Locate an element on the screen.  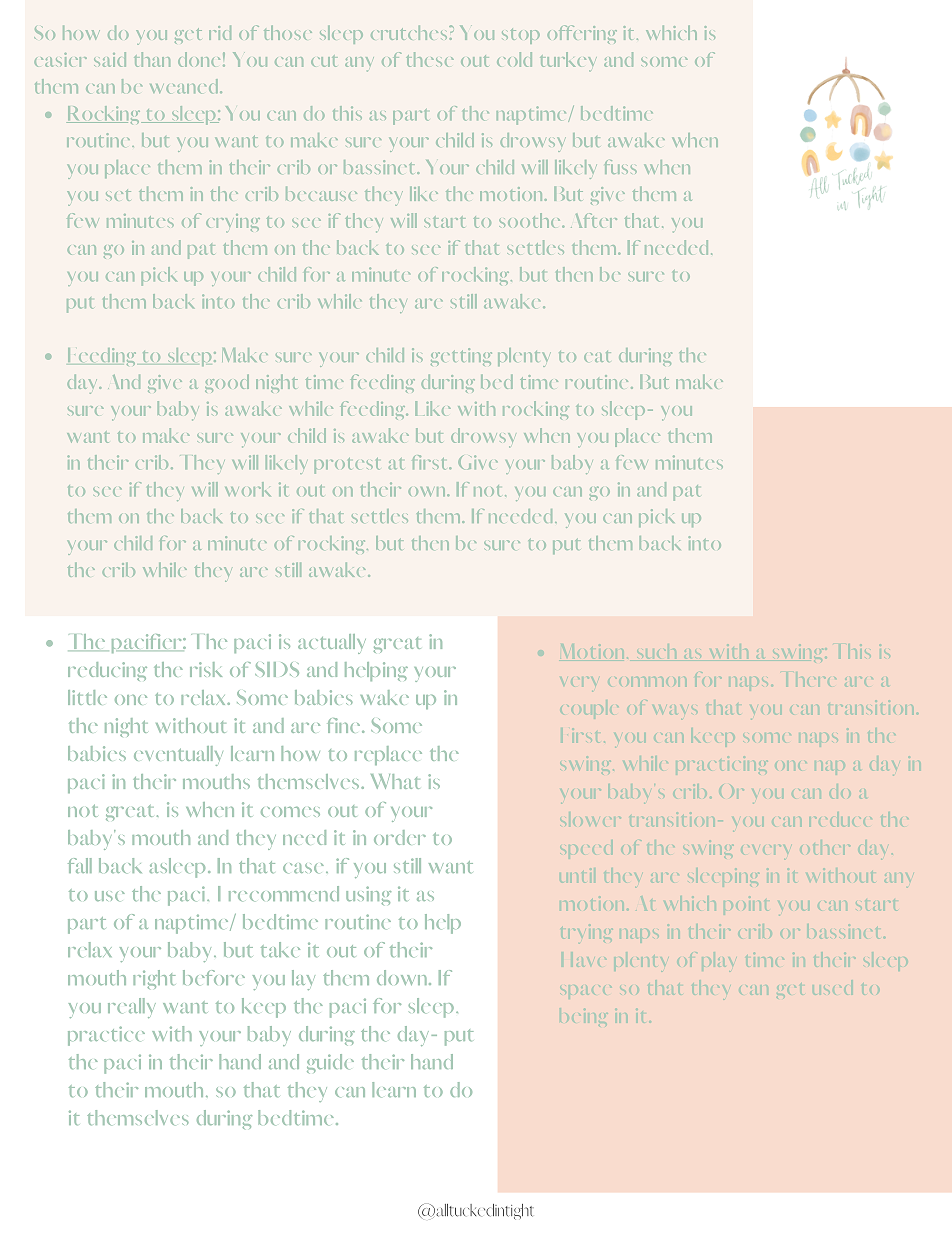
getting is located at coordinates (461, 357).
